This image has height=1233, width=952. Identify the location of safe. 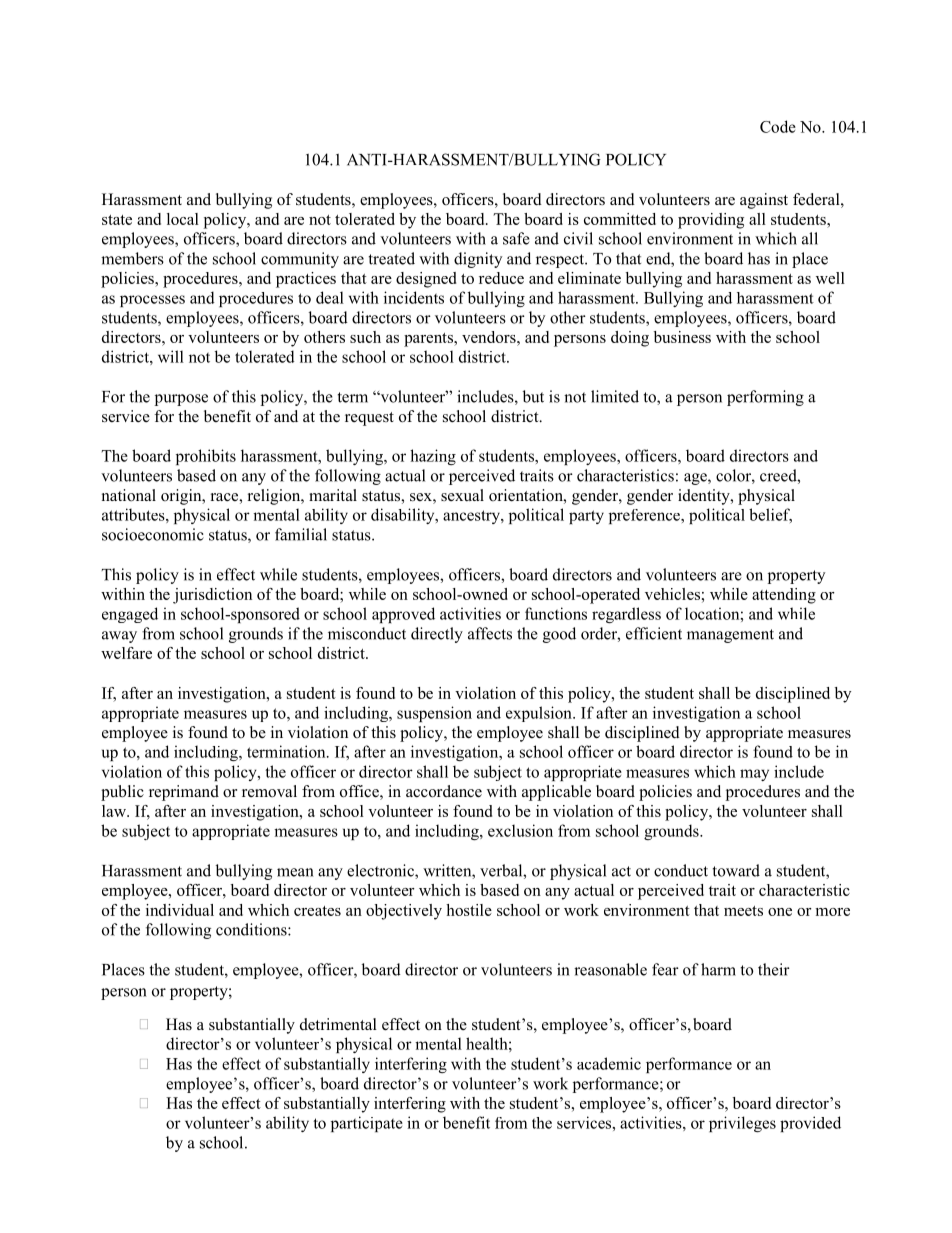
(516, 238).
